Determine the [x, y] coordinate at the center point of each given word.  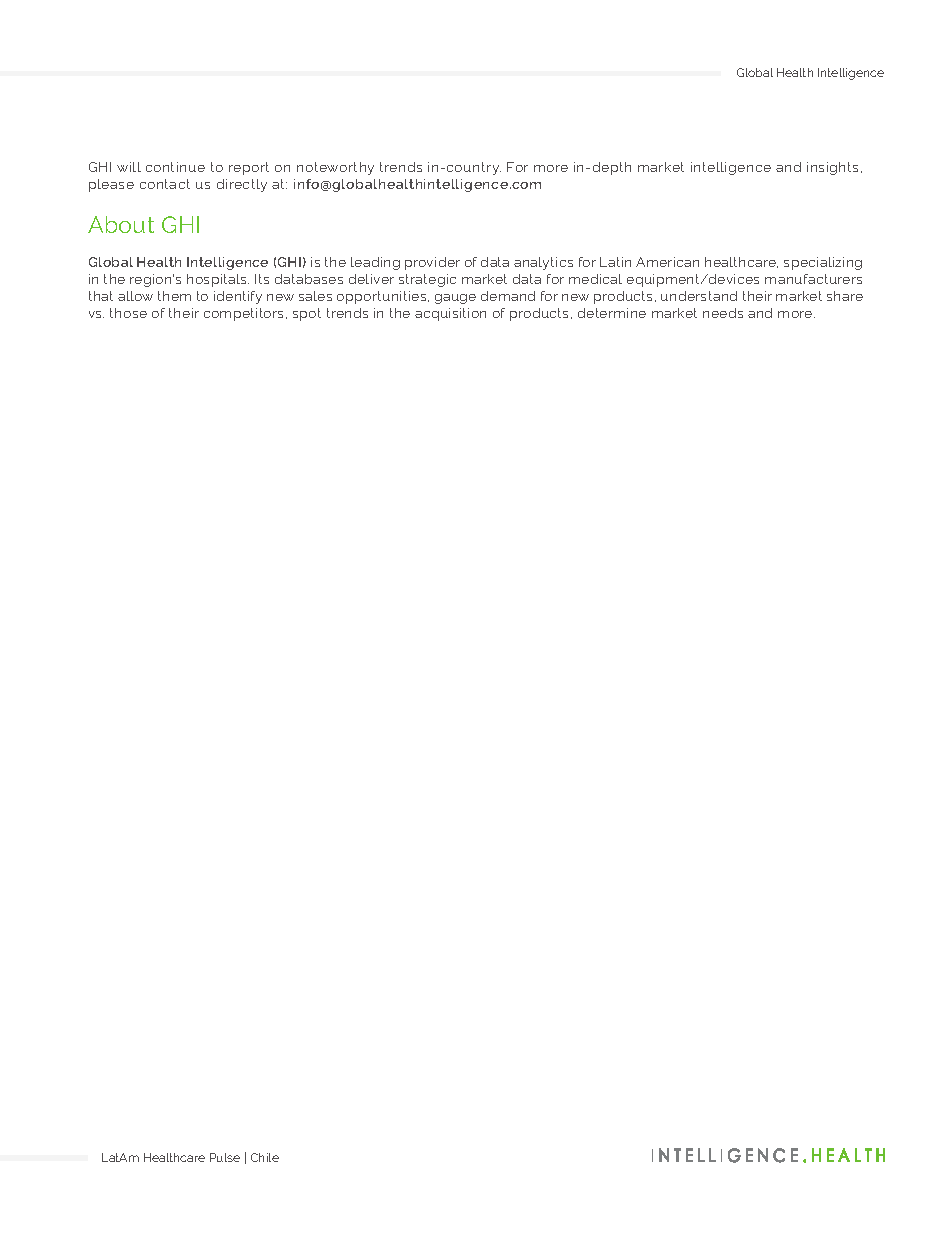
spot [307, 314]
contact [165, 184]
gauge [455, 299]
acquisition [450, 314]
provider [432, 263]
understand [699, 296]
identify [238, 297]
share [845, 296]
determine [612, 313]
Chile [265, 1157]
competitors [245, 314]
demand [508, 296]
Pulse [225, 1157]
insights [834, 168]
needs [723, 313]
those [128, 313]
